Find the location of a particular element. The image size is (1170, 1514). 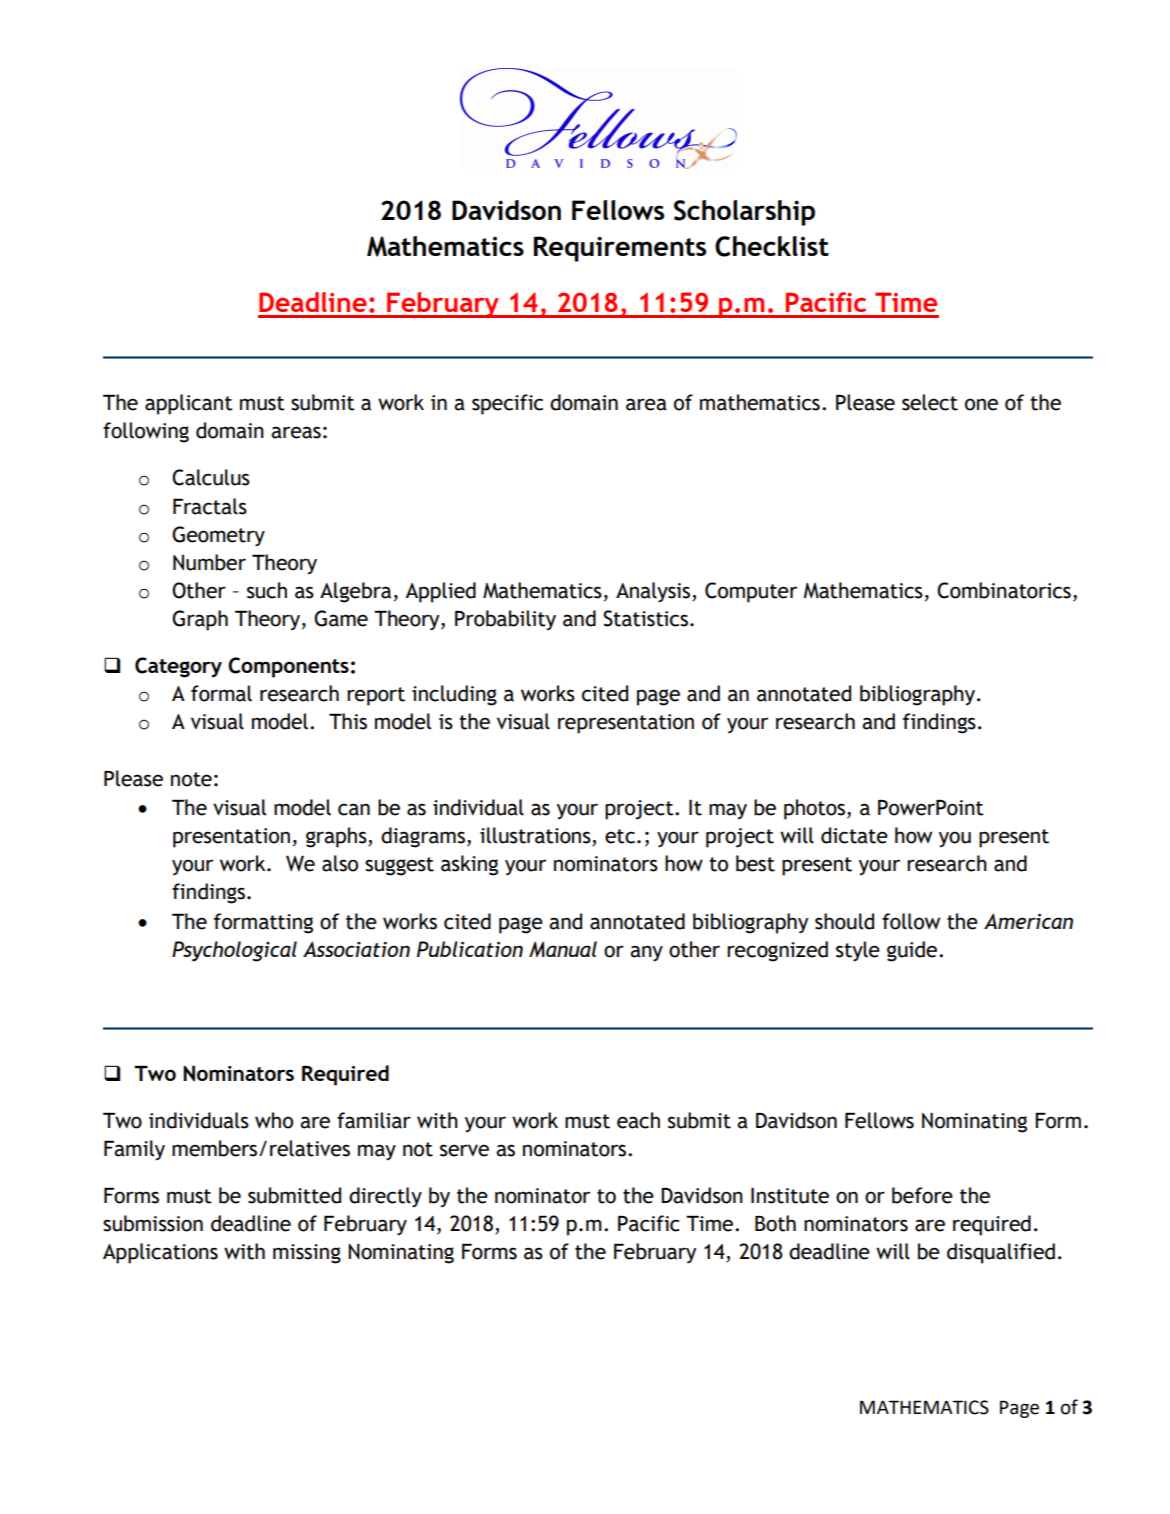

serve is located at coordinates (464, 1150).
